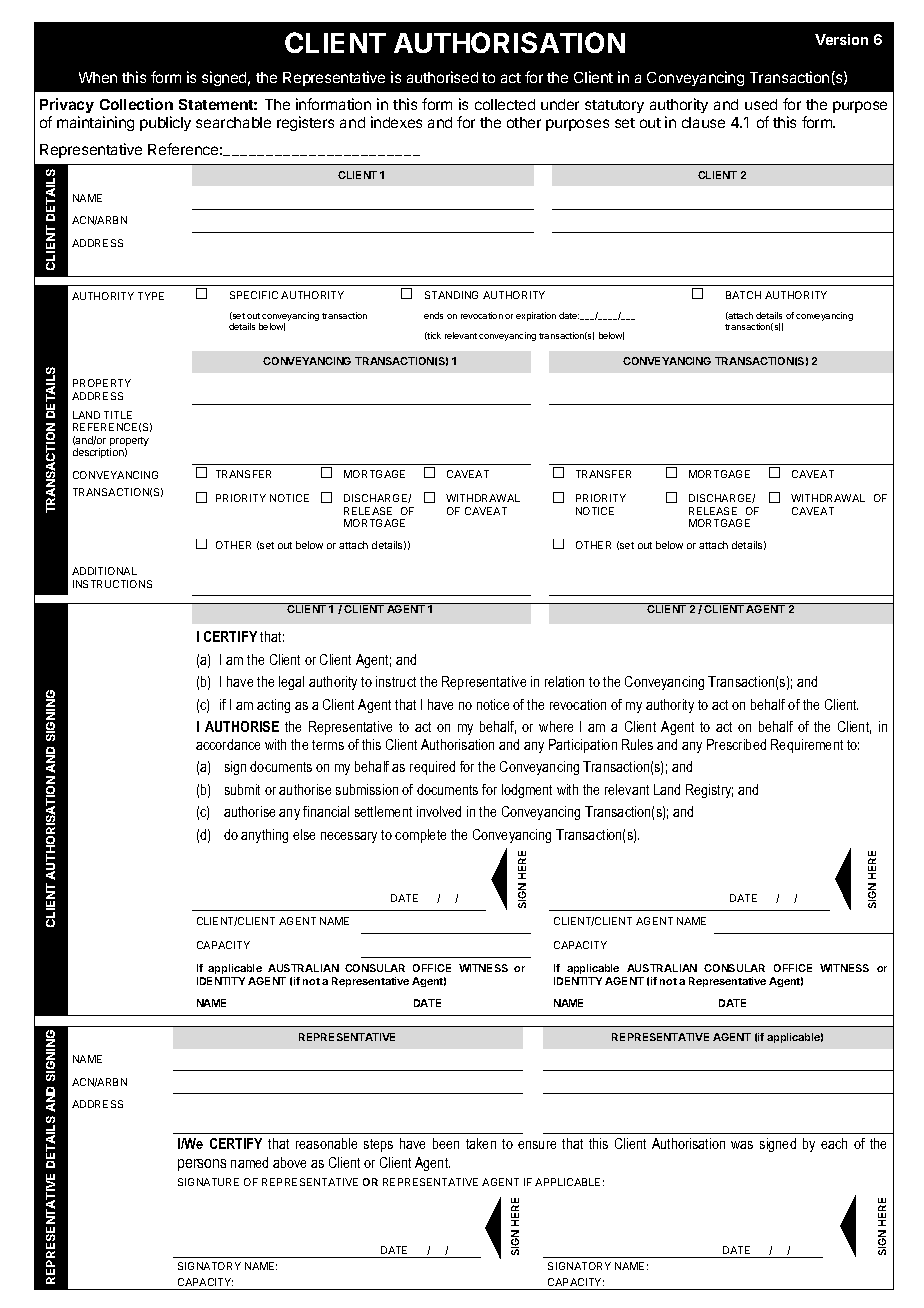 The height and width of the page is (1308, 924). Describe the element at coordinates (742, 1145) in the page. I see `was` at that location.
